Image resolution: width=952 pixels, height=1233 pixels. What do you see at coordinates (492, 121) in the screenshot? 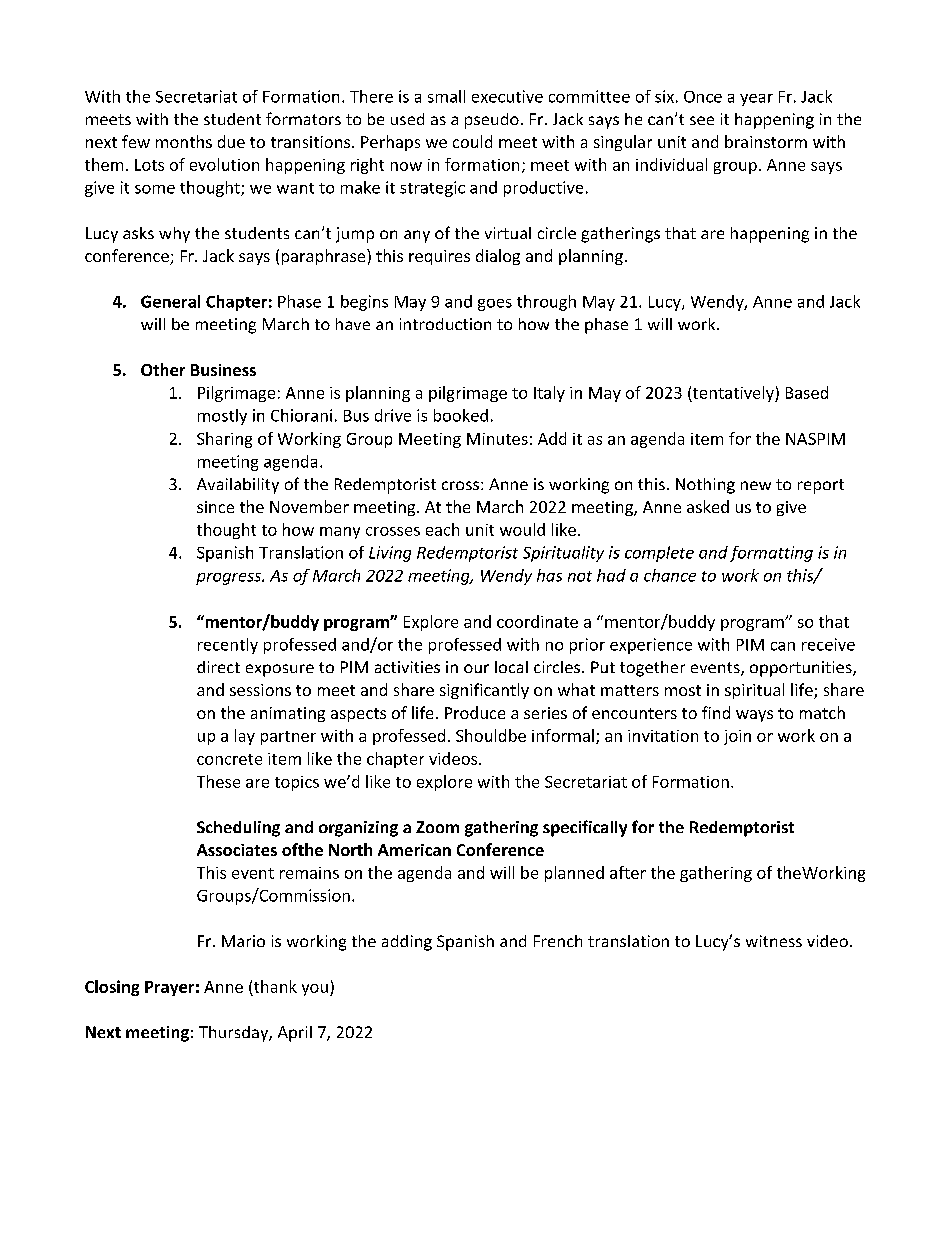
I see `pseudo` at bounding box center [492, 121].
